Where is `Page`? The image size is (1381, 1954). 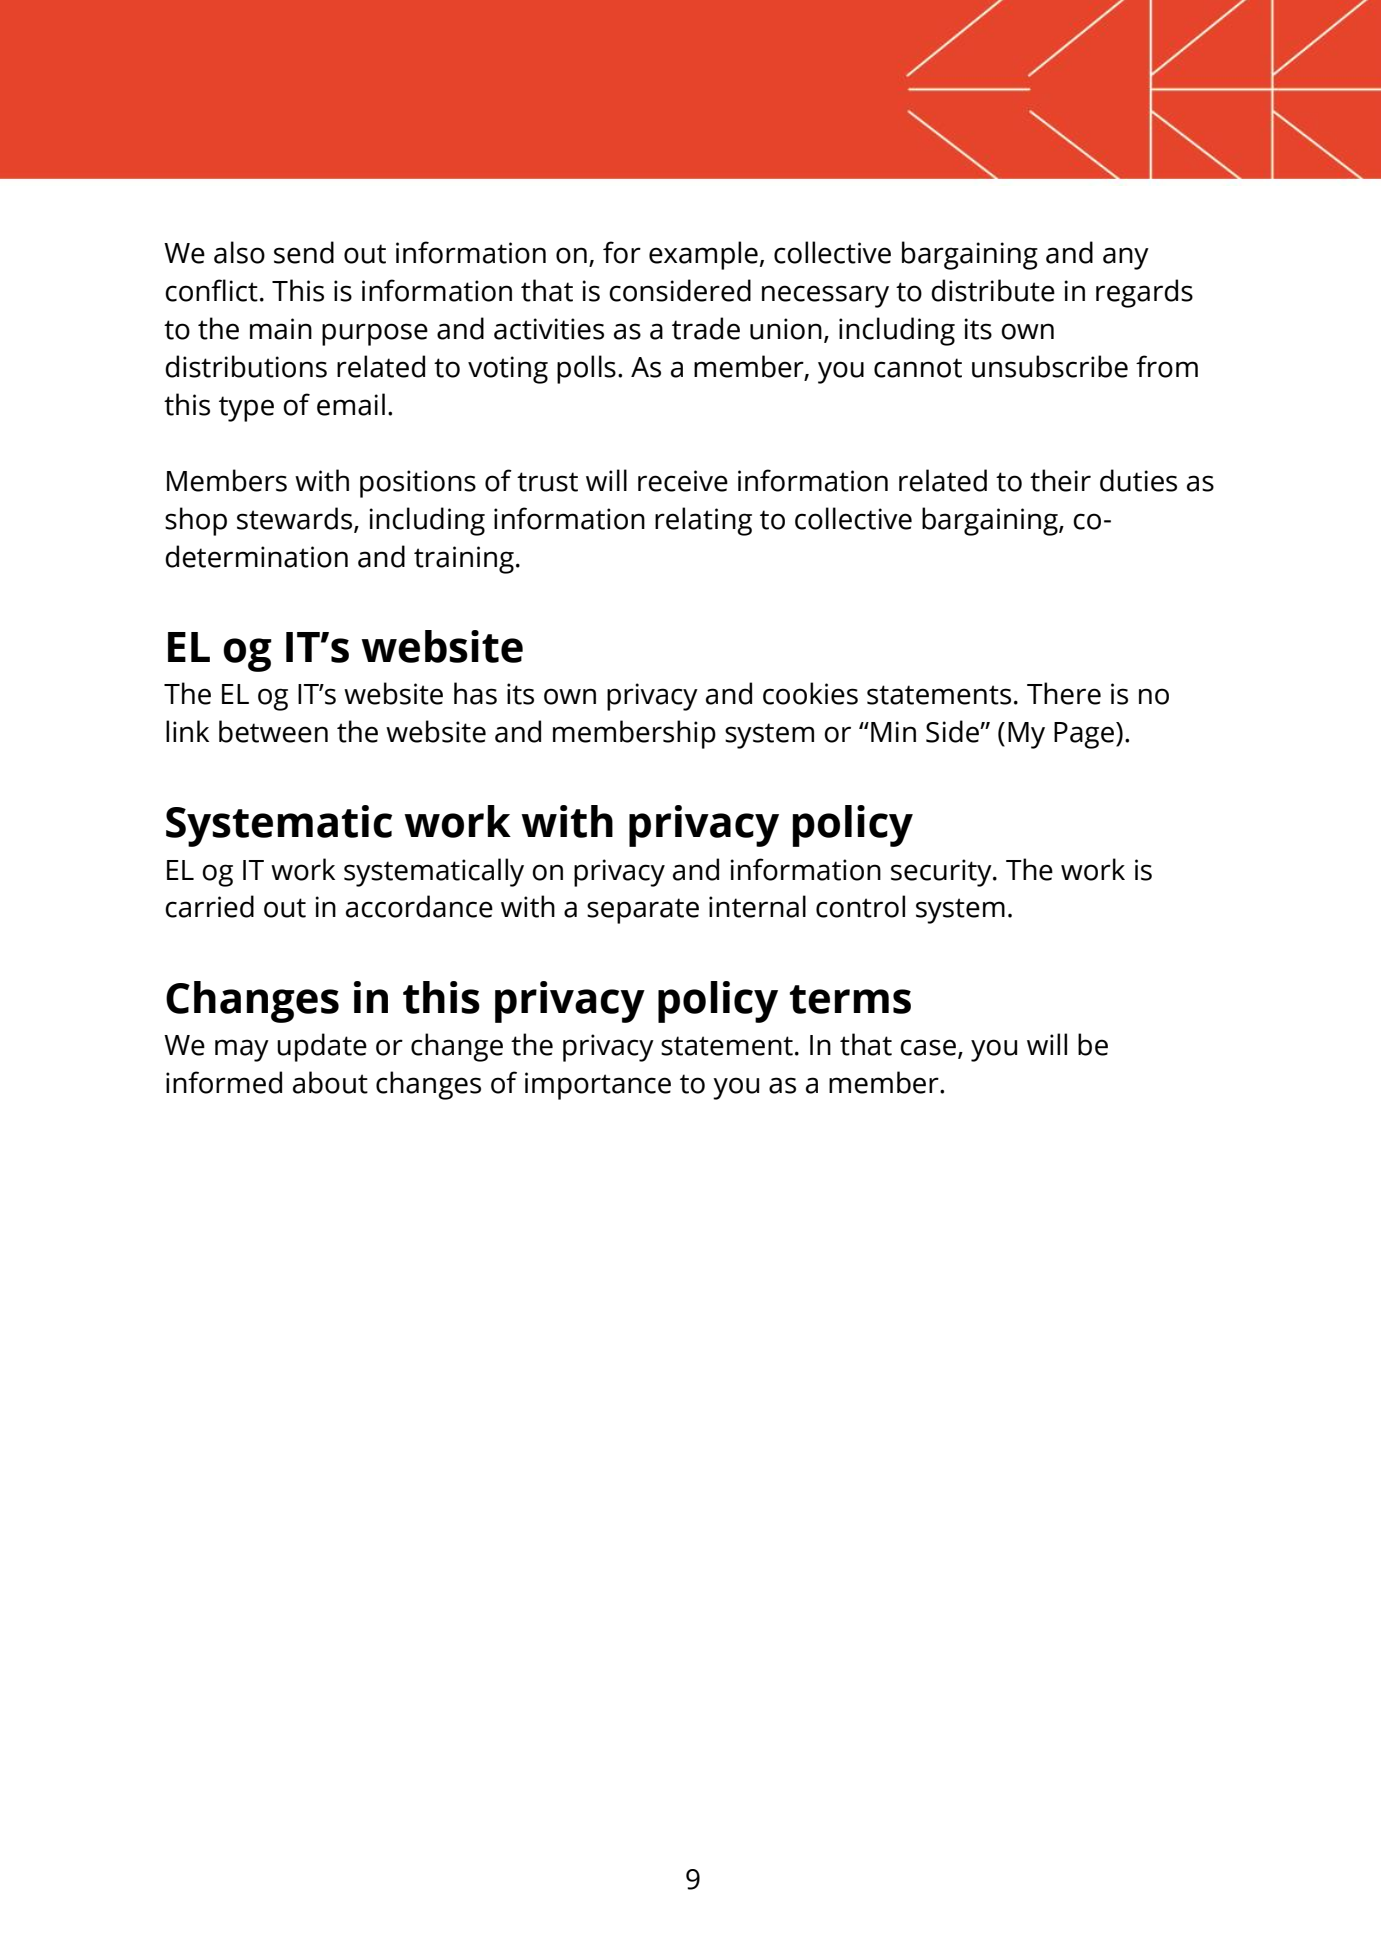
Page is located at coordinates (1085, 735).
